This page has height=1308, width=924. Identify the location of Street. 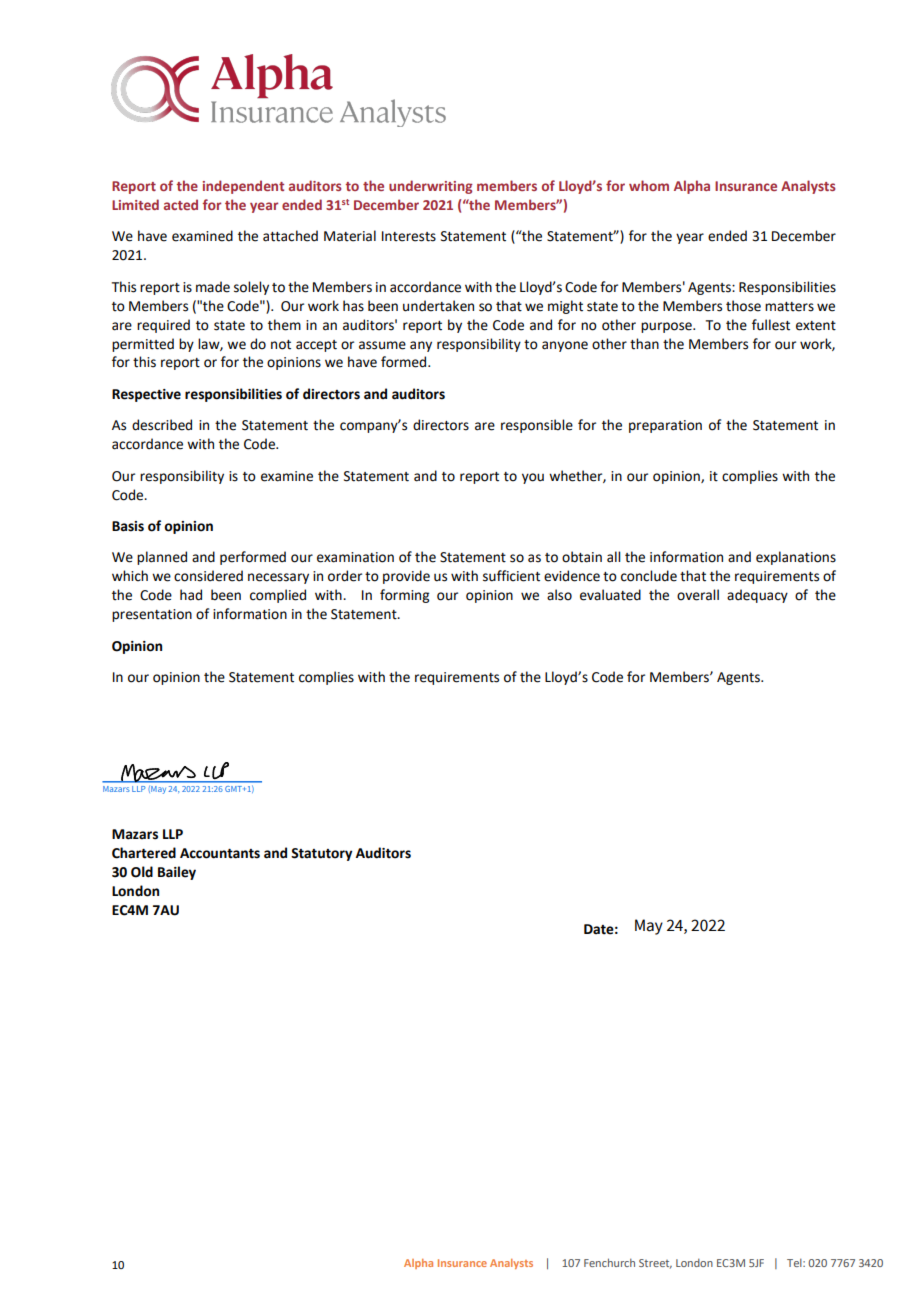
(655, 1264).
